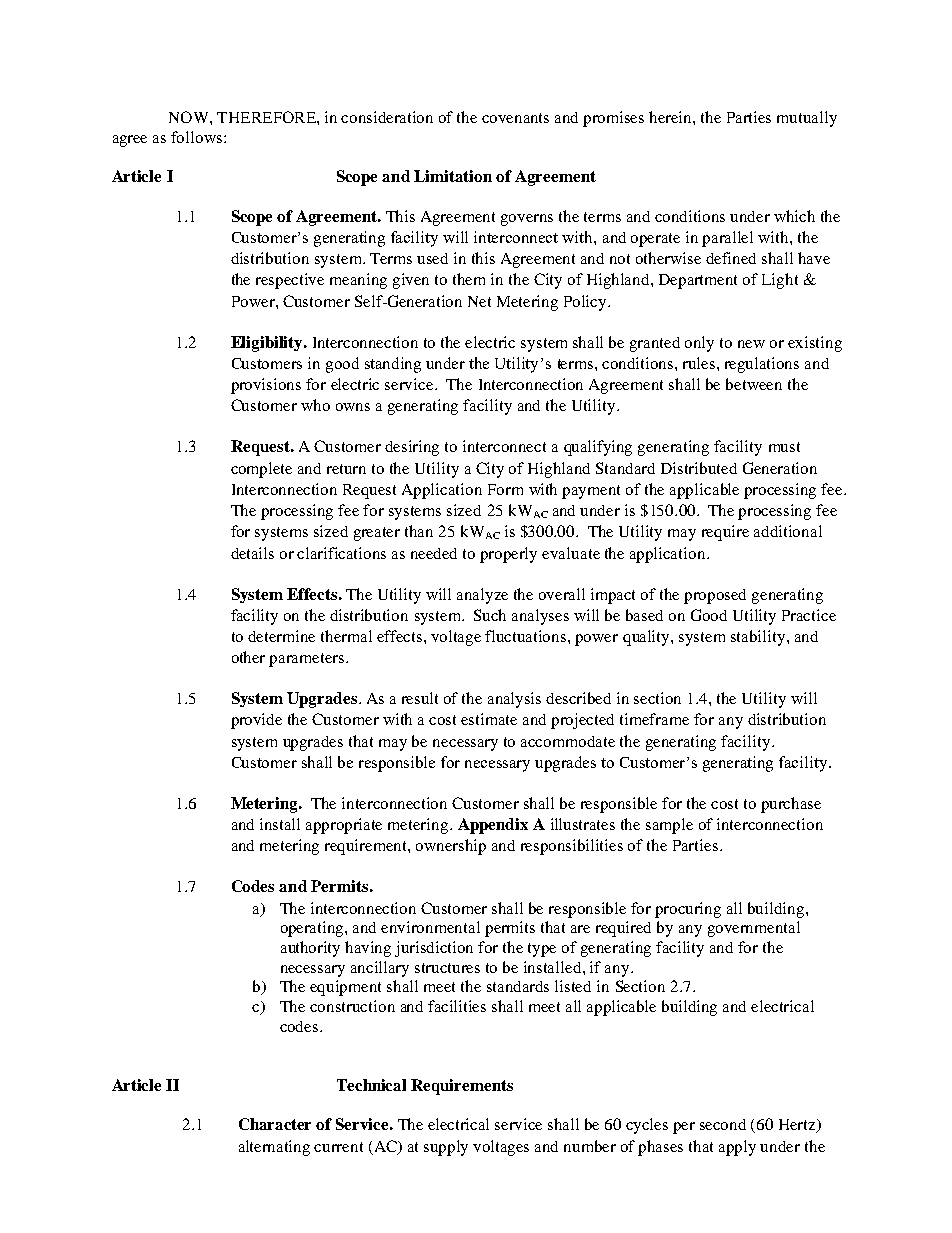  I want to click on mutually, so click(807, 119).
